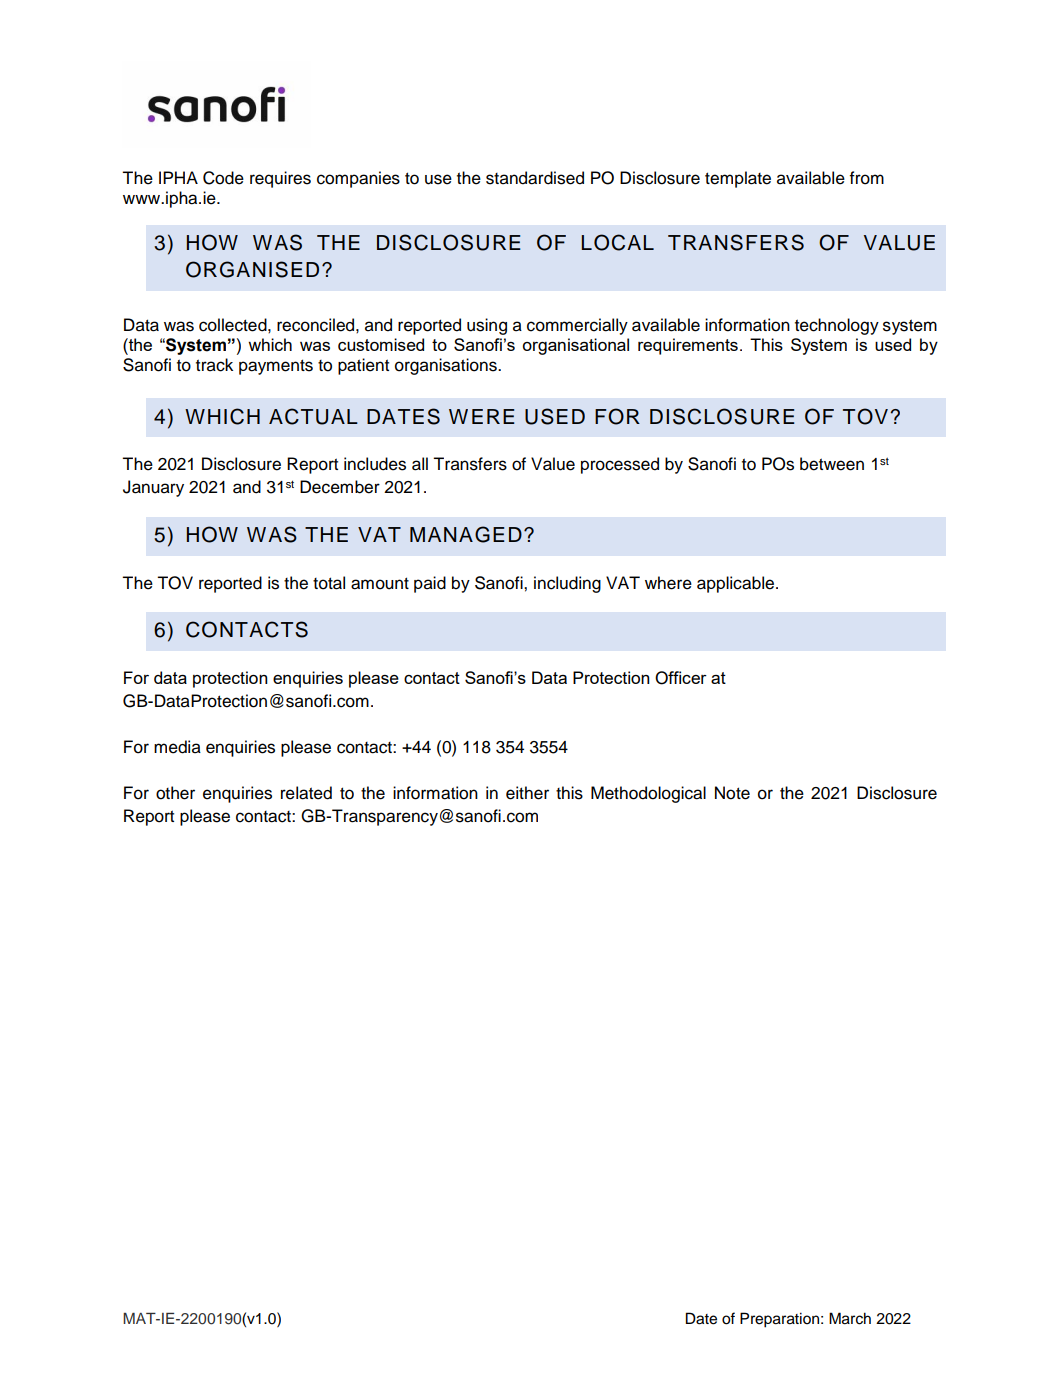  What do you see at coordinates (175, 793) in the document?
I see `other` at bounding box center [175, 793].
